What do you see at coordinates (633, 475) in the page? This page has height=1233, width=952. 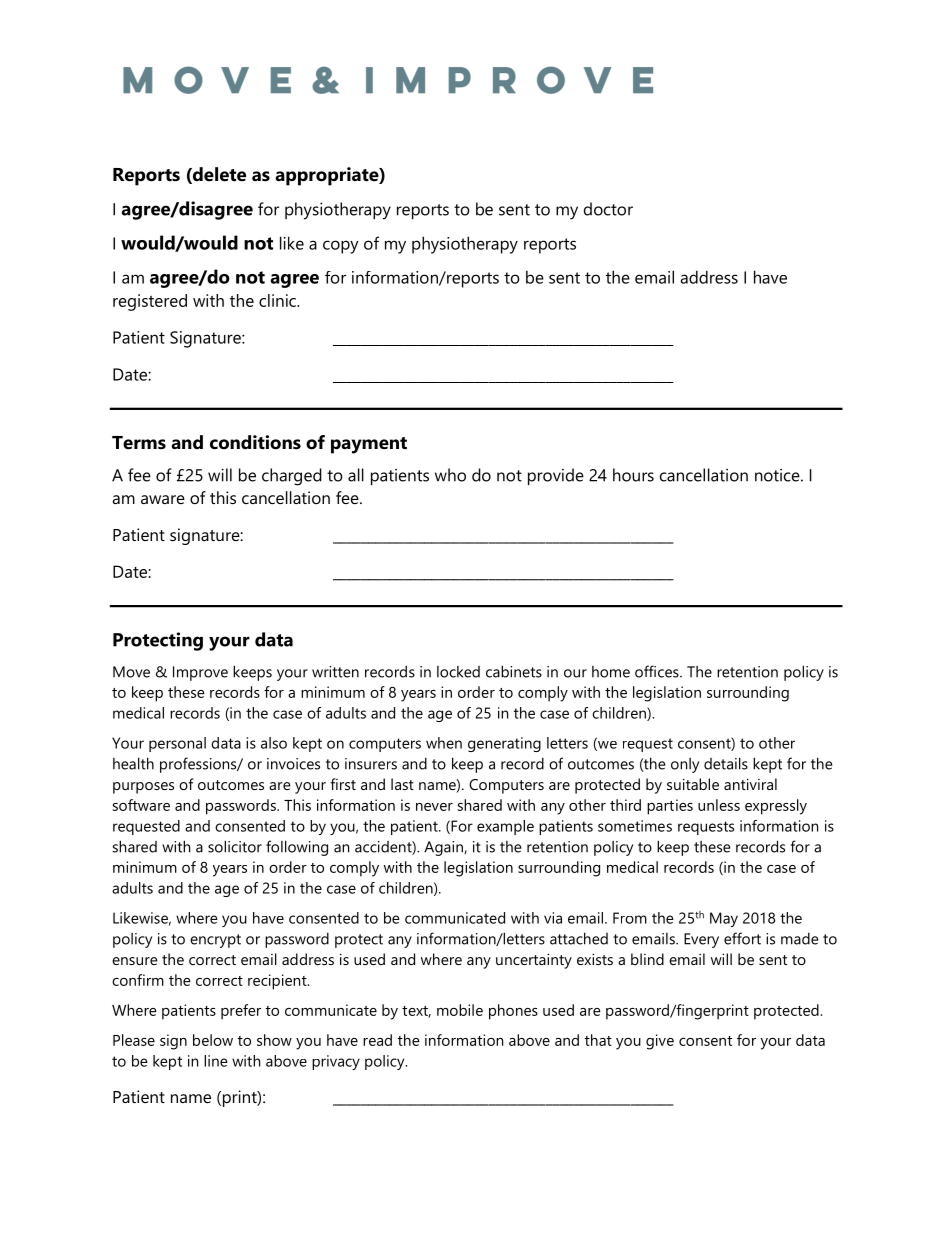 I see `hours` at bounding box center [633, 475].
